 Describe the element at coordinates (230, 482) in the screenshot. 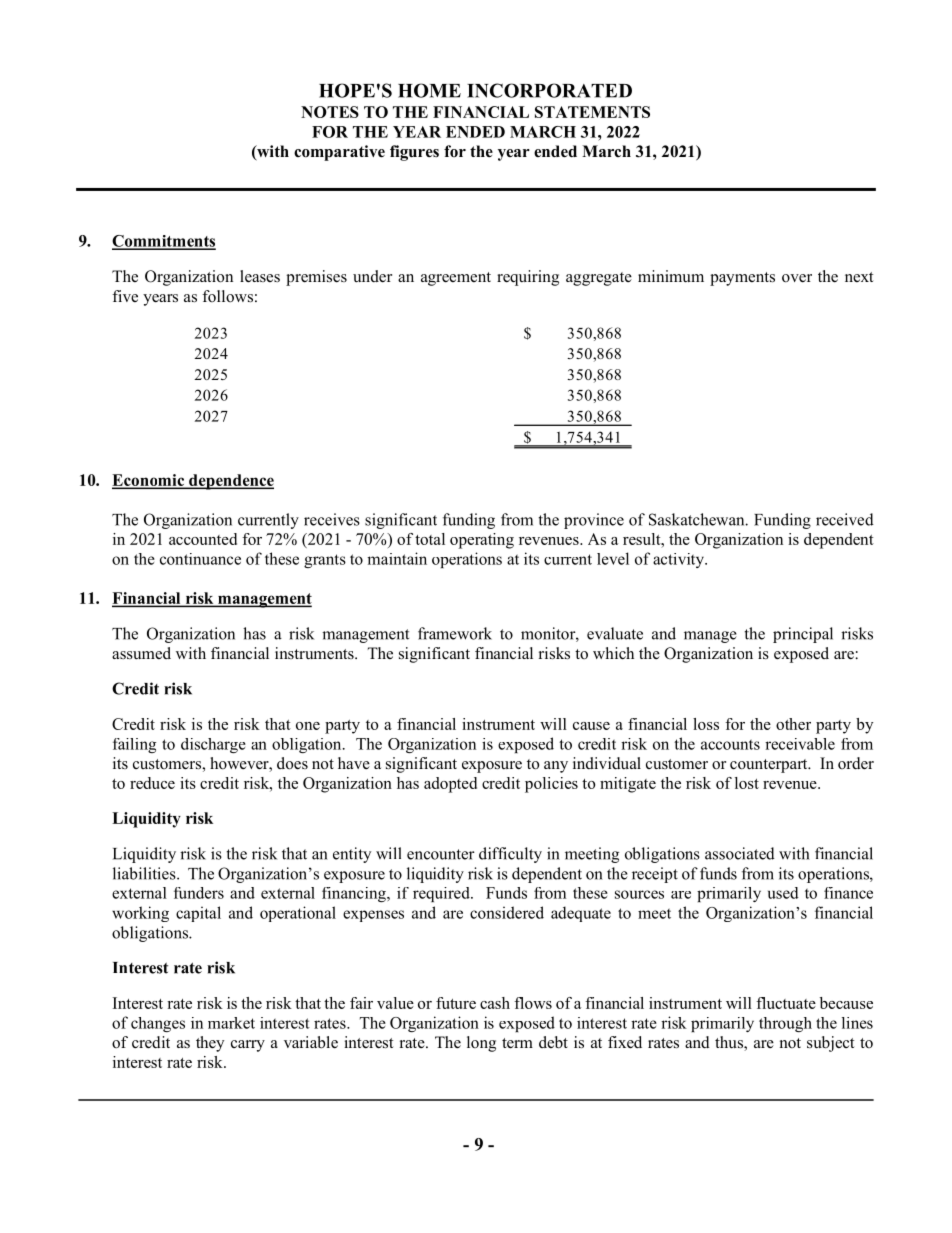

I see `dependence` at that location.
